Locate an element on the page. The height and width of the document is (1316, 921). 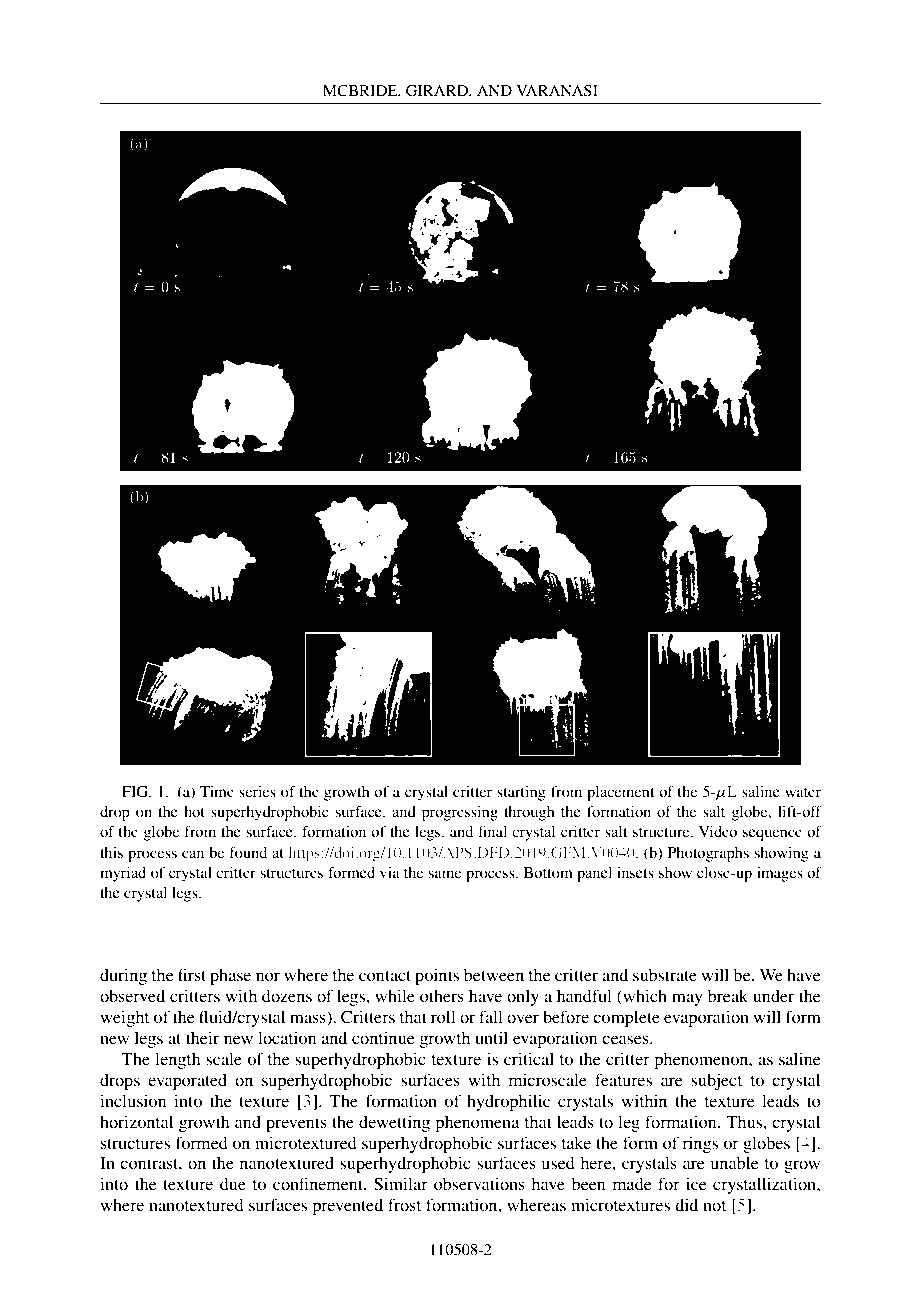
starting is located at coordinates (521, 793).
